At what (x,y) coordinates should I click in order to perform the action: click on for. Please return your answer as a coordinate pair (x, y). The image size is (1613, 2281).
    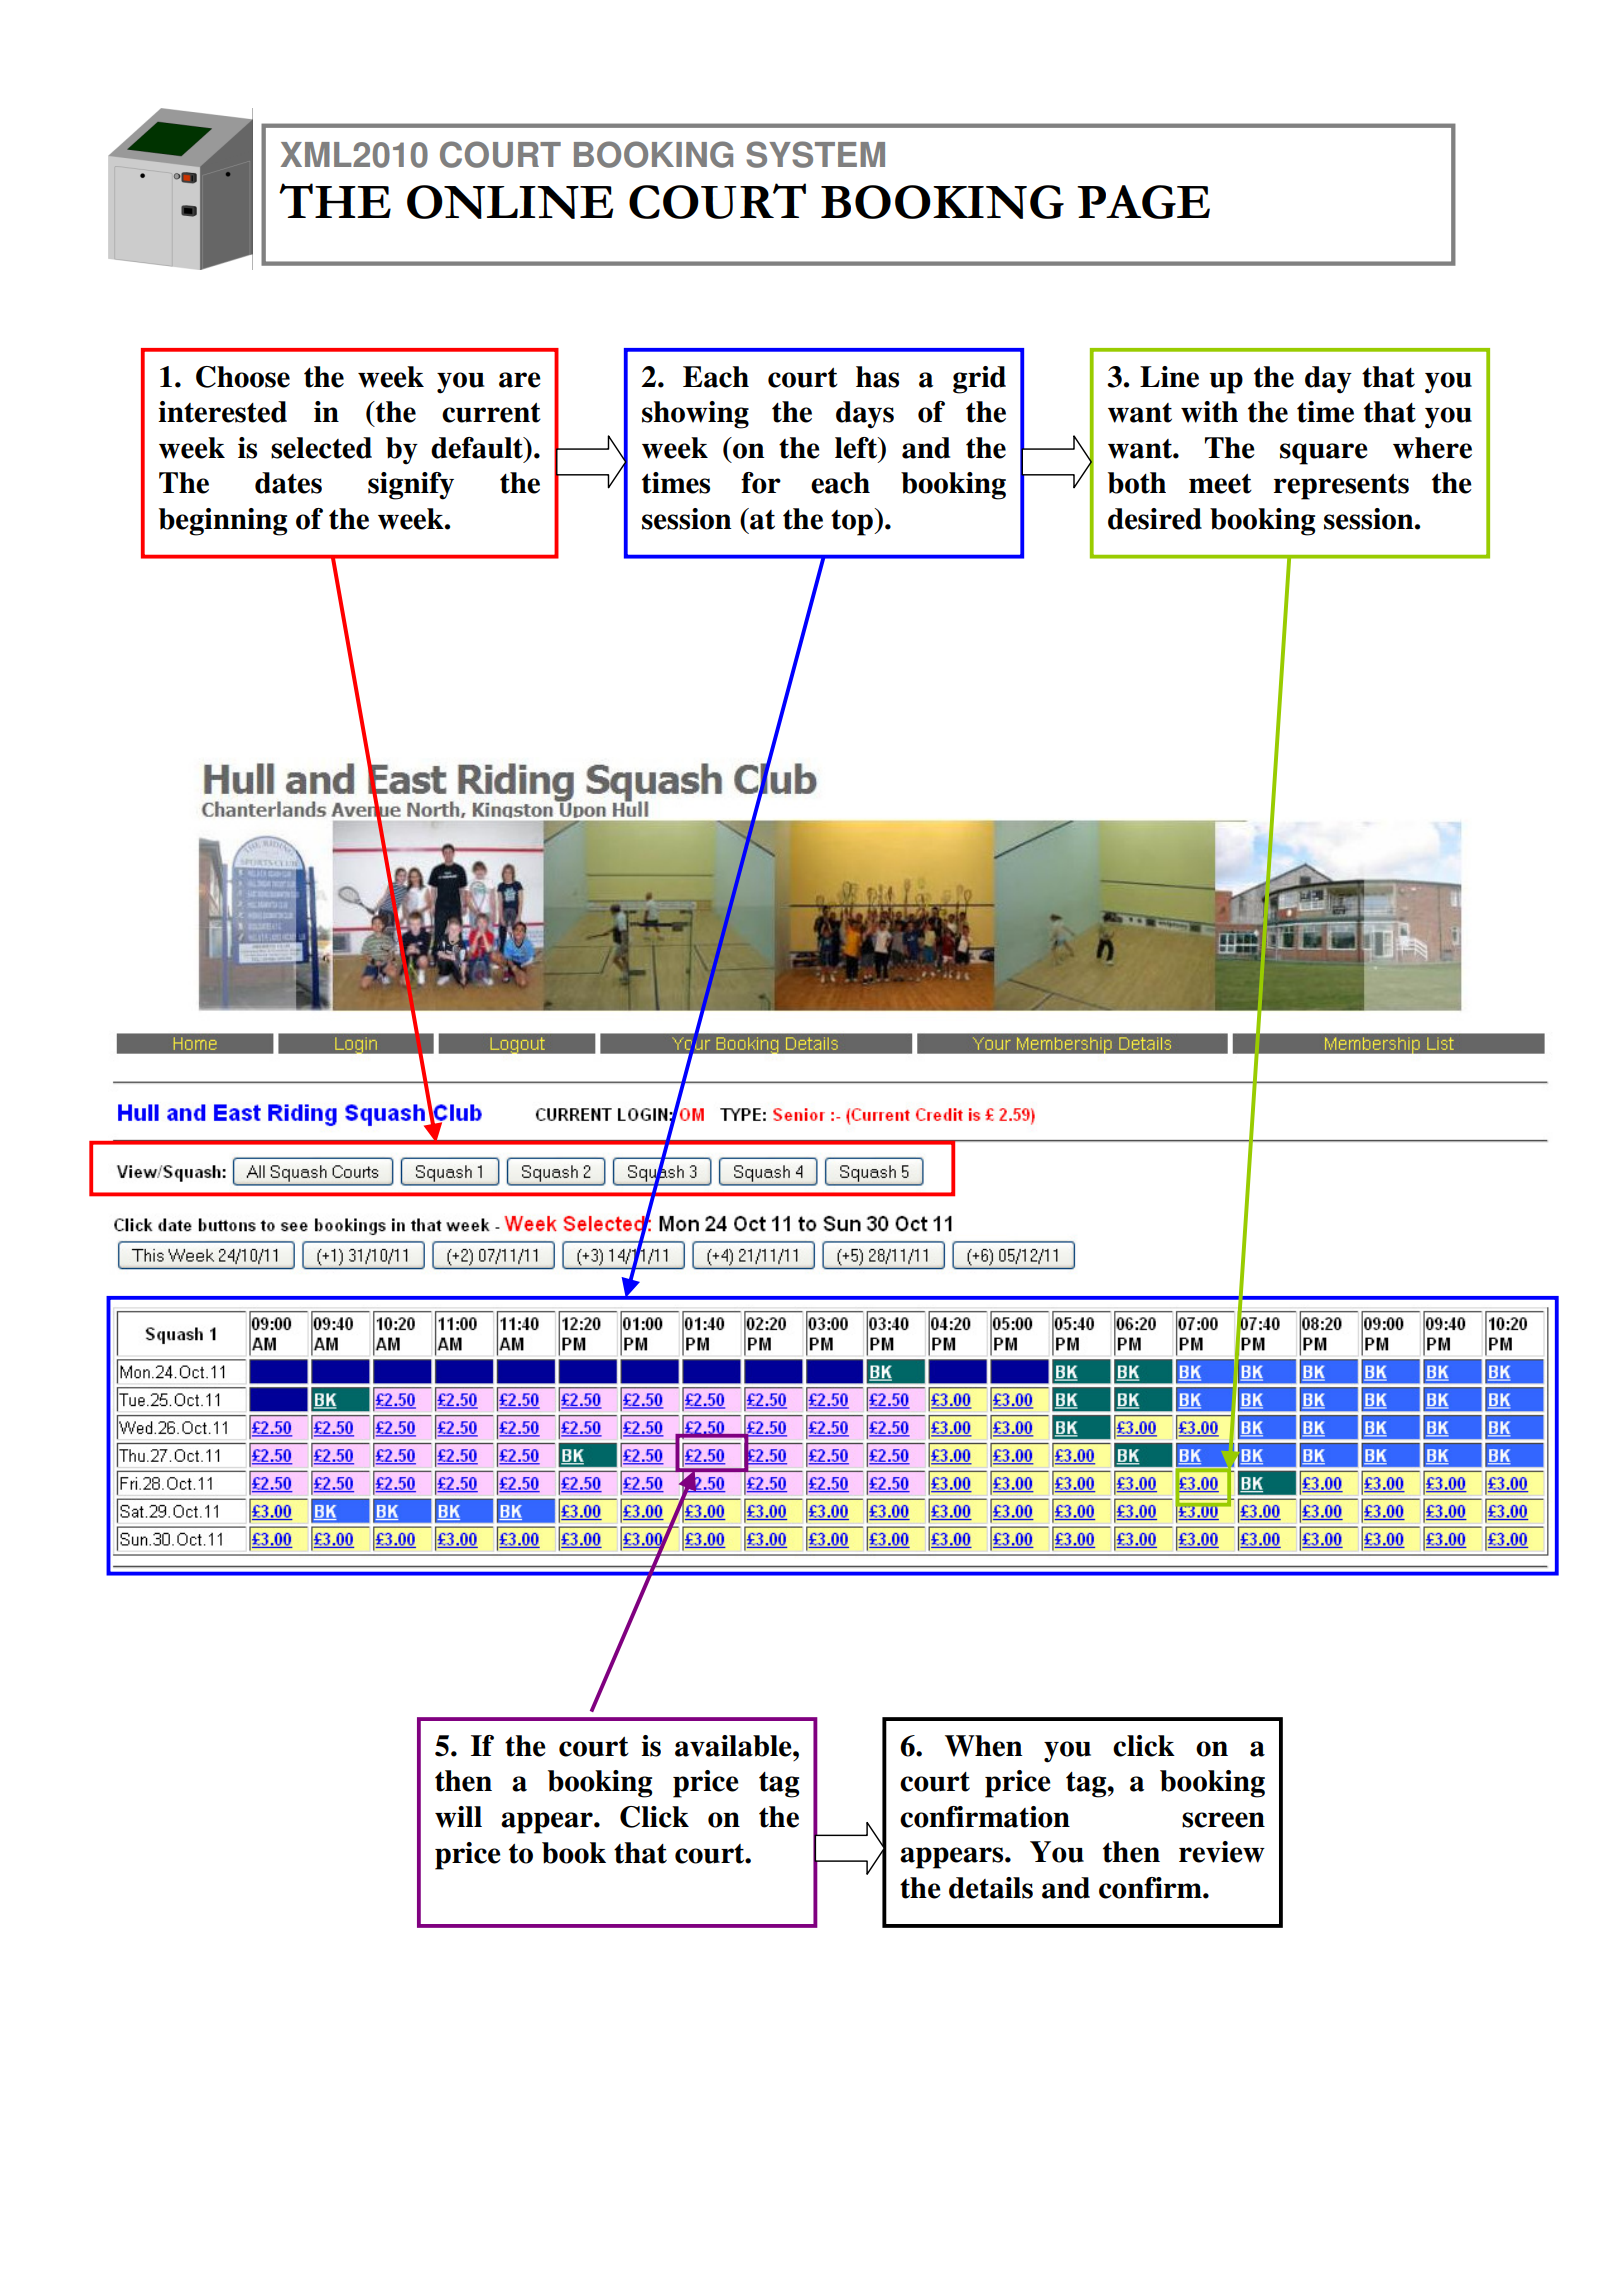
    Looking at the image, I should click on (761, 483).
